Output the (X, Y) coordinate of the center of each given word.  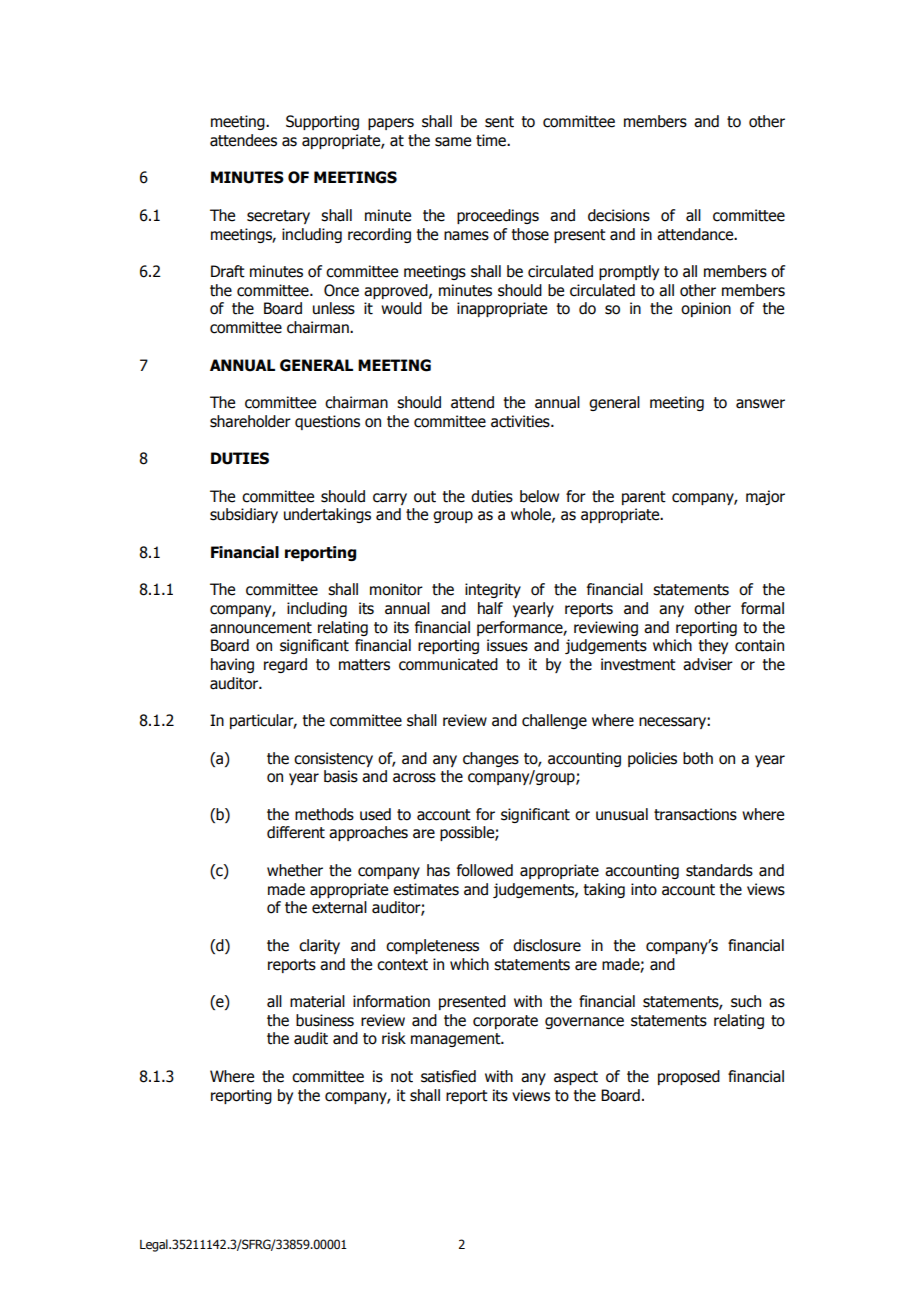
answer (760, 404)
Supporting (322, 122)
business (325, 1020)
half (490, 608)
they (713, 646)
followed (485, 870)
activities (521, 421)
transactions (695, 814)
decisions (619, 215)
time (492, 140)
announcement (261, 628)
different (296, 832)
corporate (505, 1022)
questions (327, 422)
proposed (689, 1077)
